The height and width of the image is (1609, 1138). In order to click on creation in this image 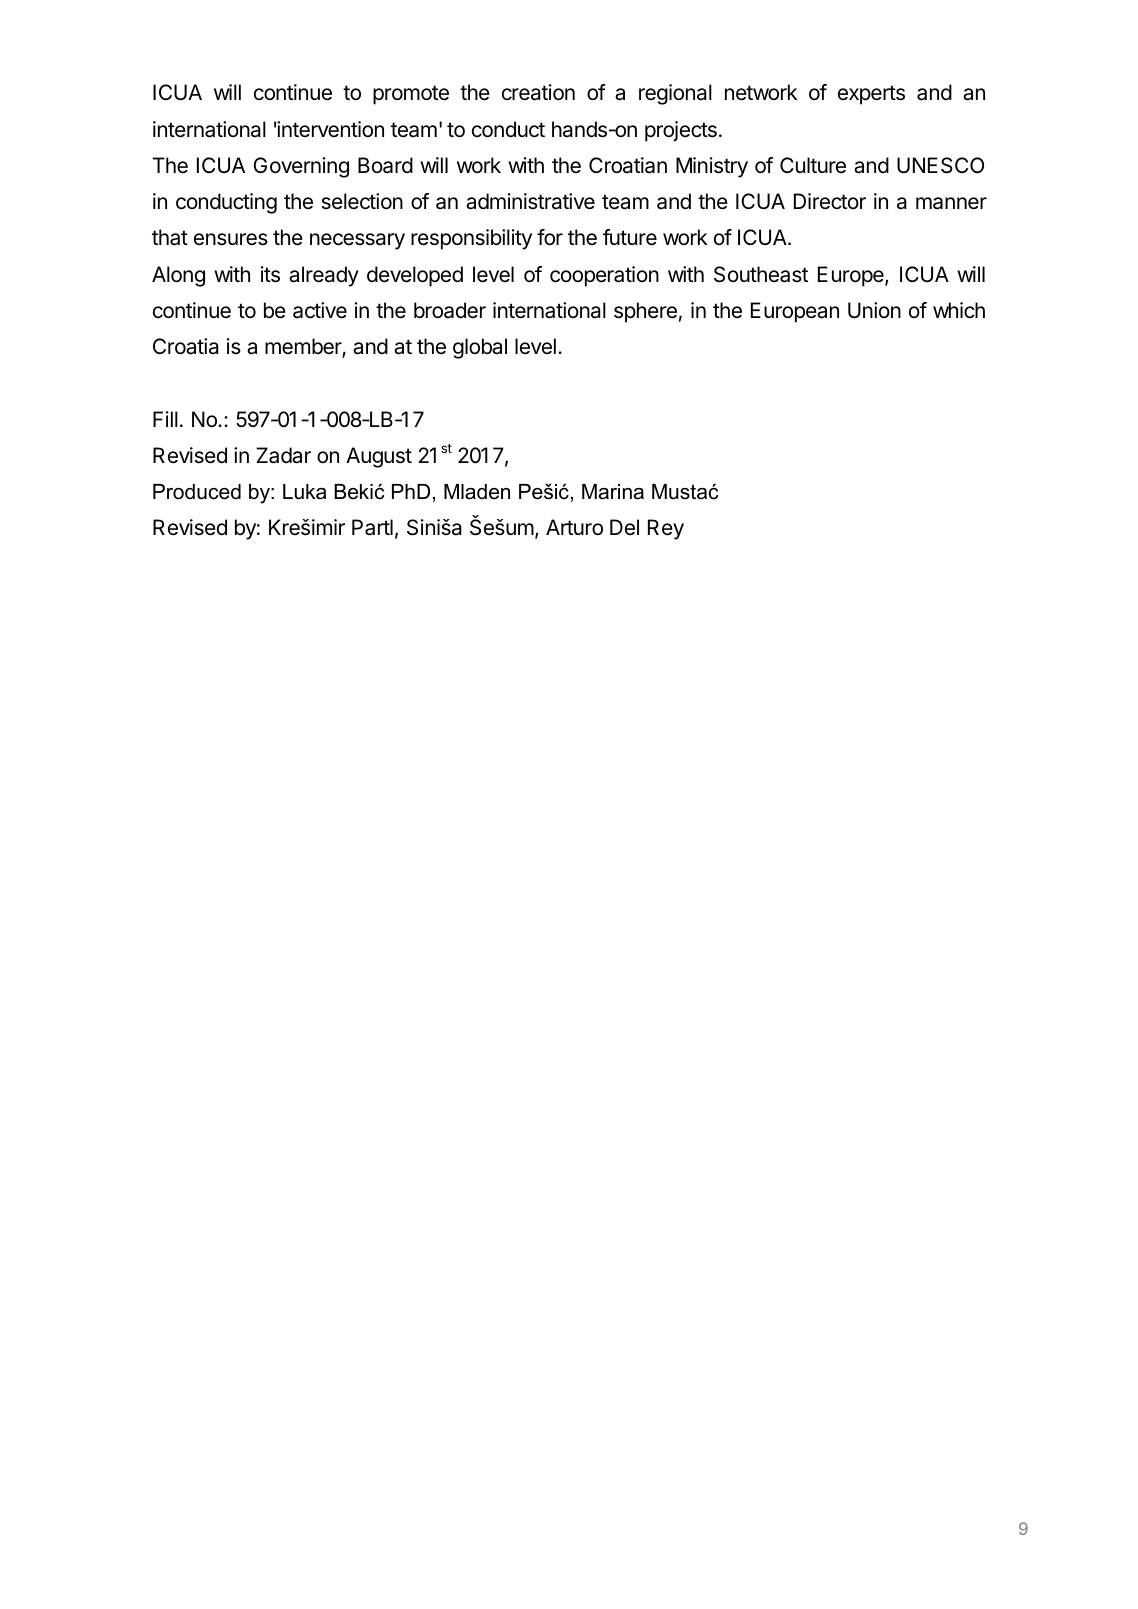, I will do `click(538, 92)`.
